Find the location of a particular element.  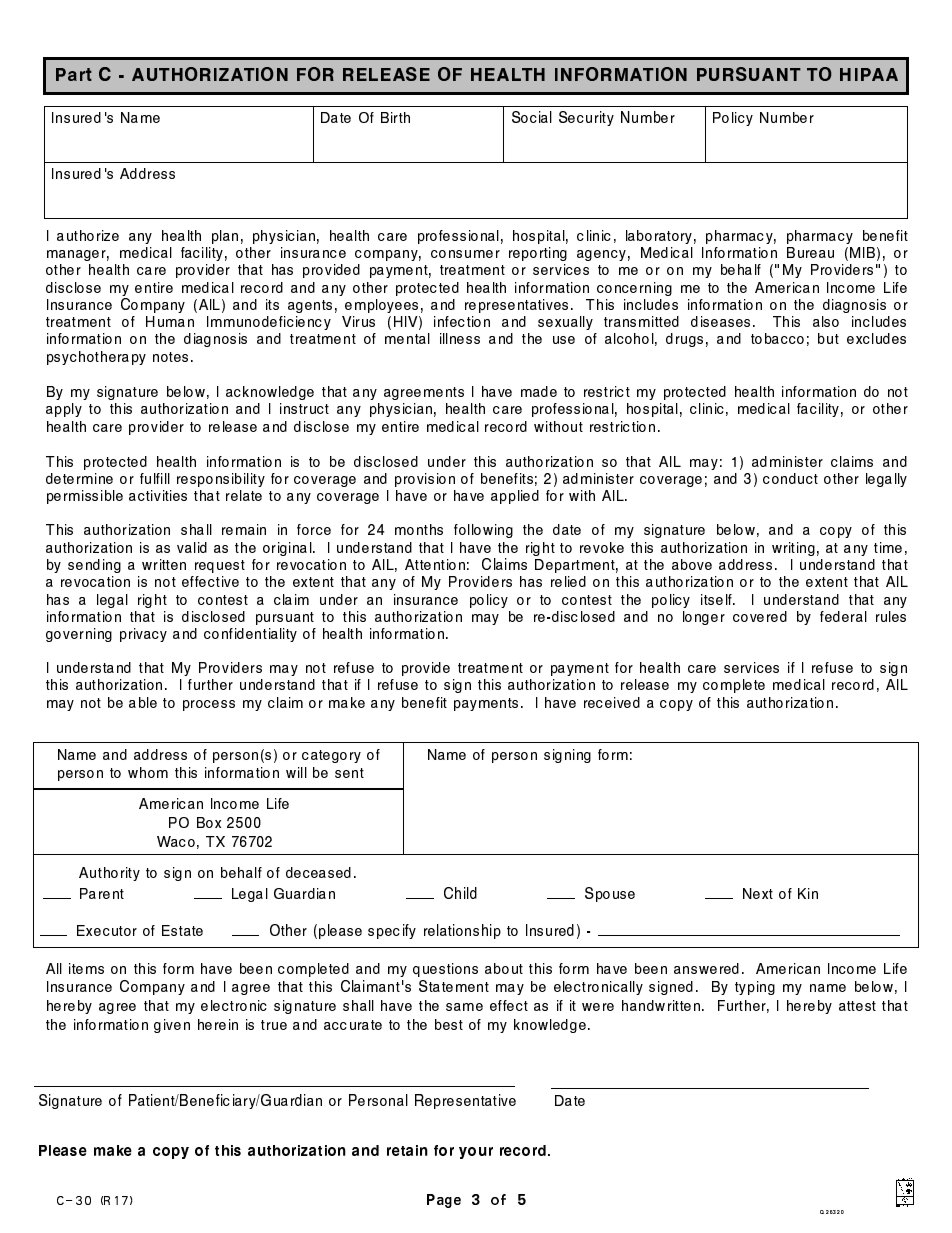

but is located at coordinates (828, 338).
